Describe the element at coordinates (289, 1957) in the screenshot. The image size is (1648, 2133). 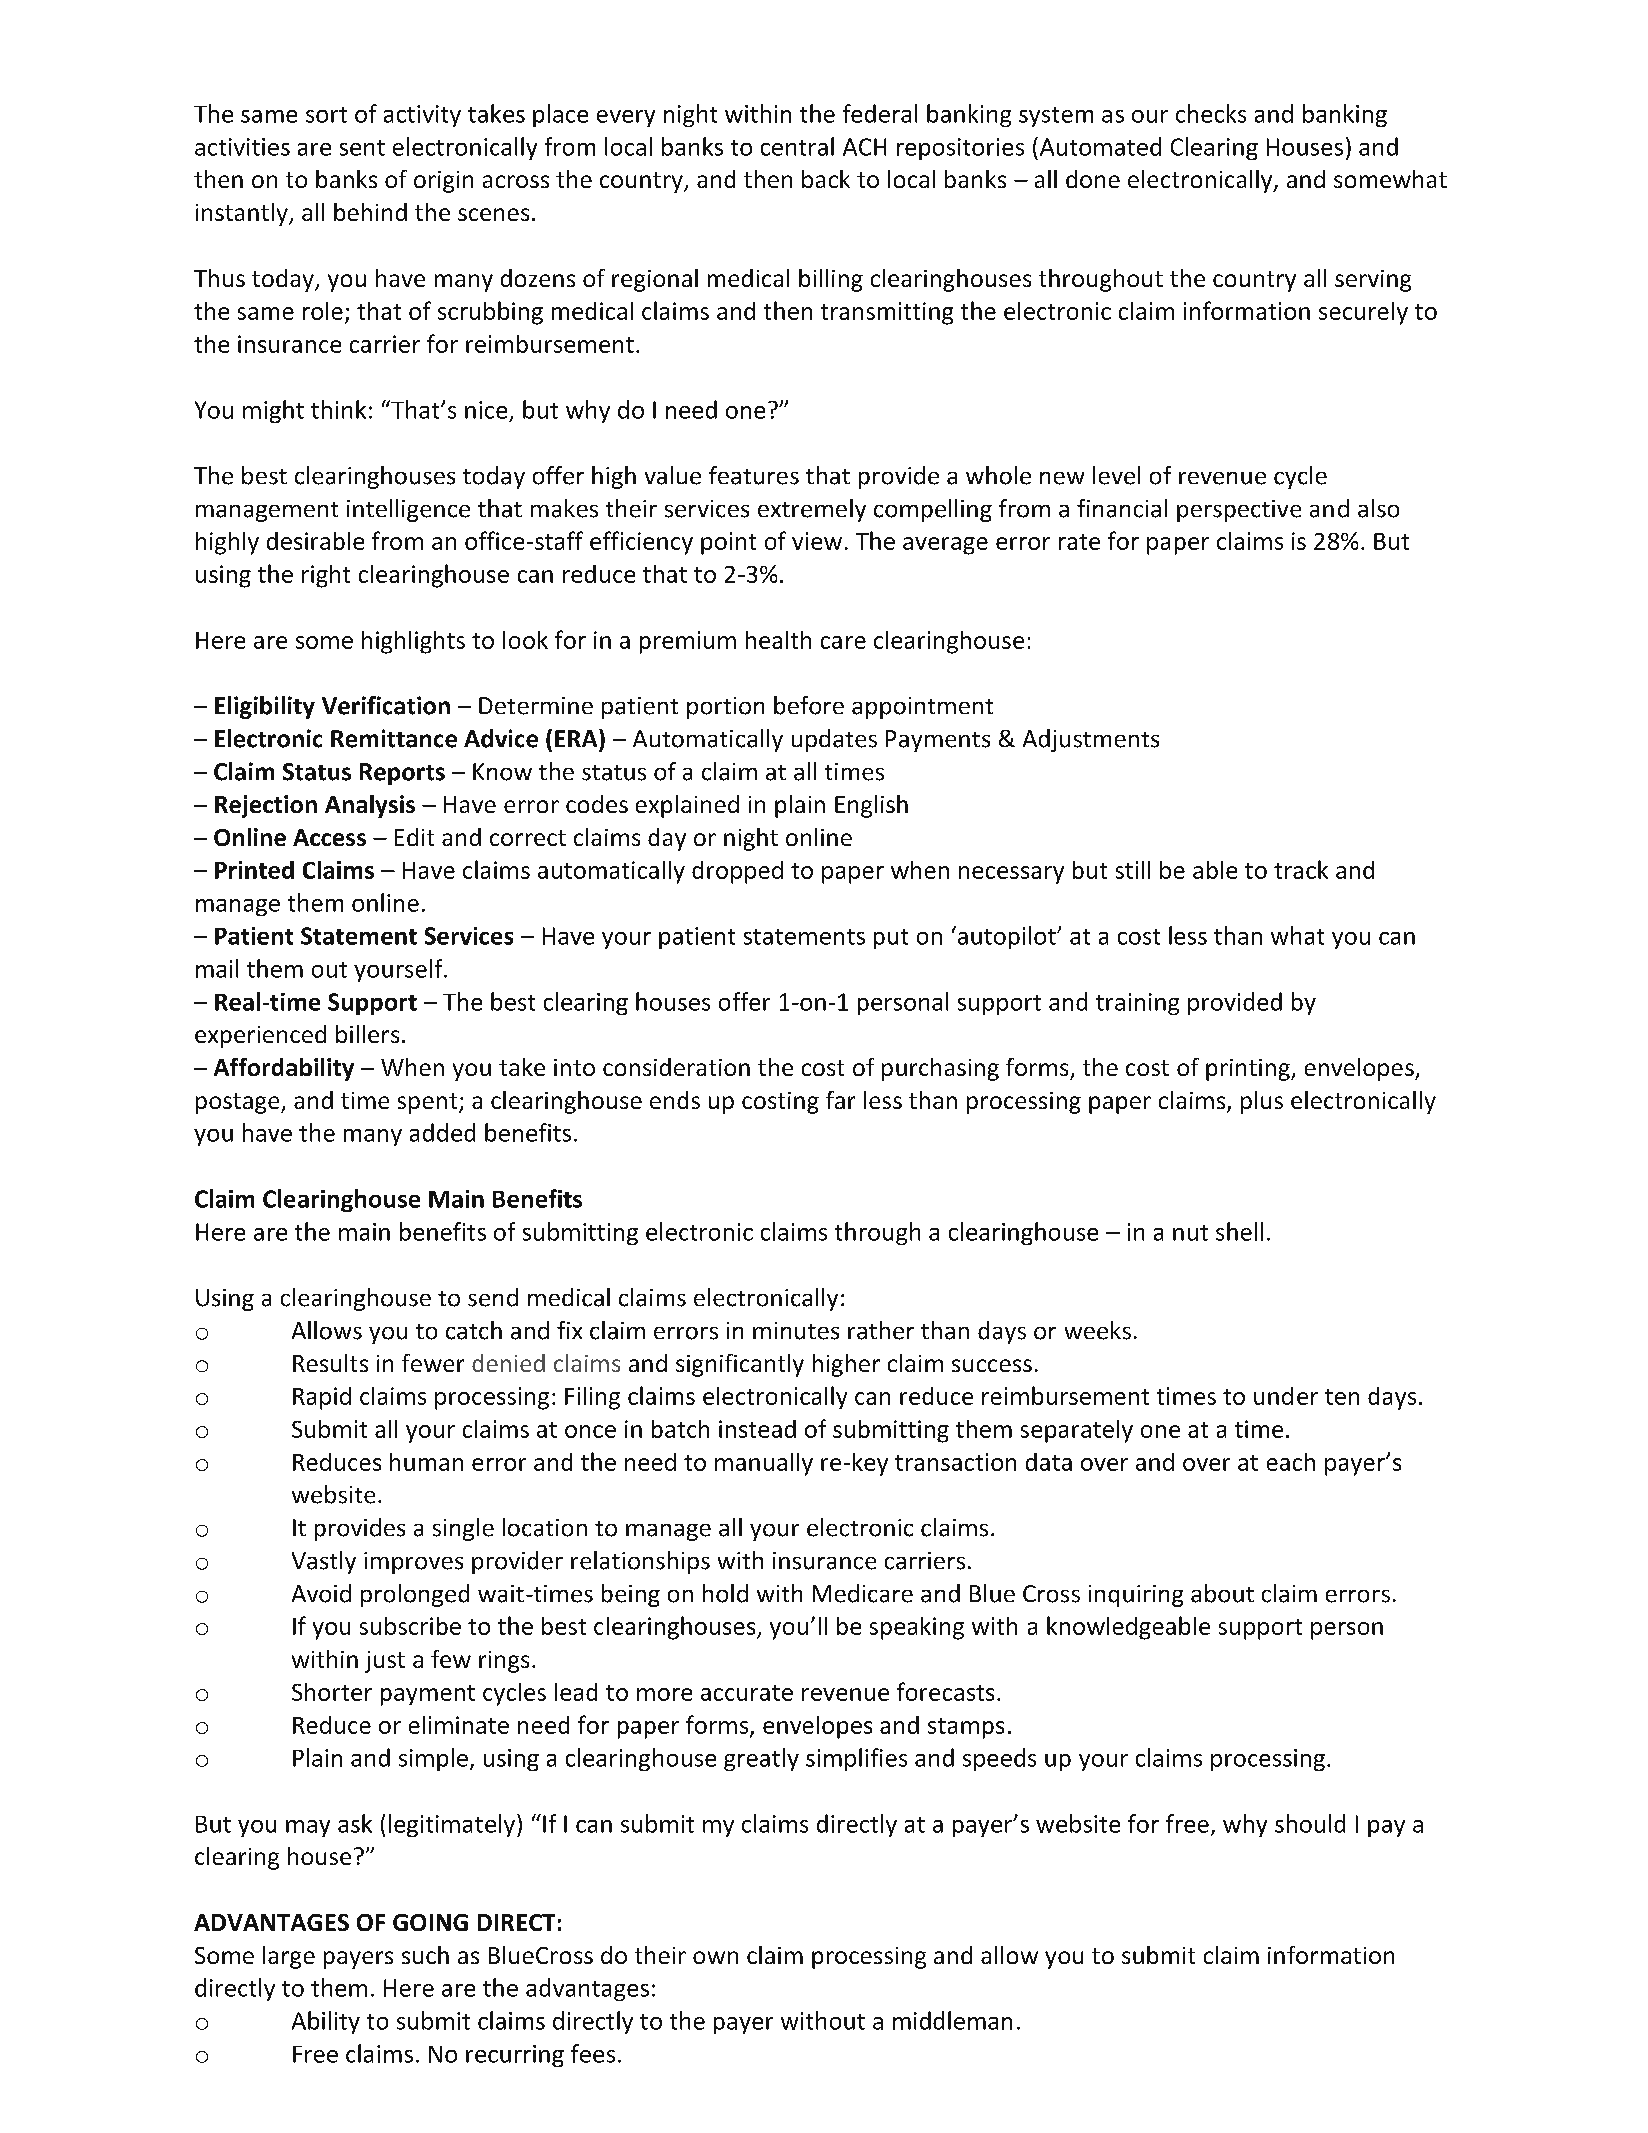
I see `large` at that location.
